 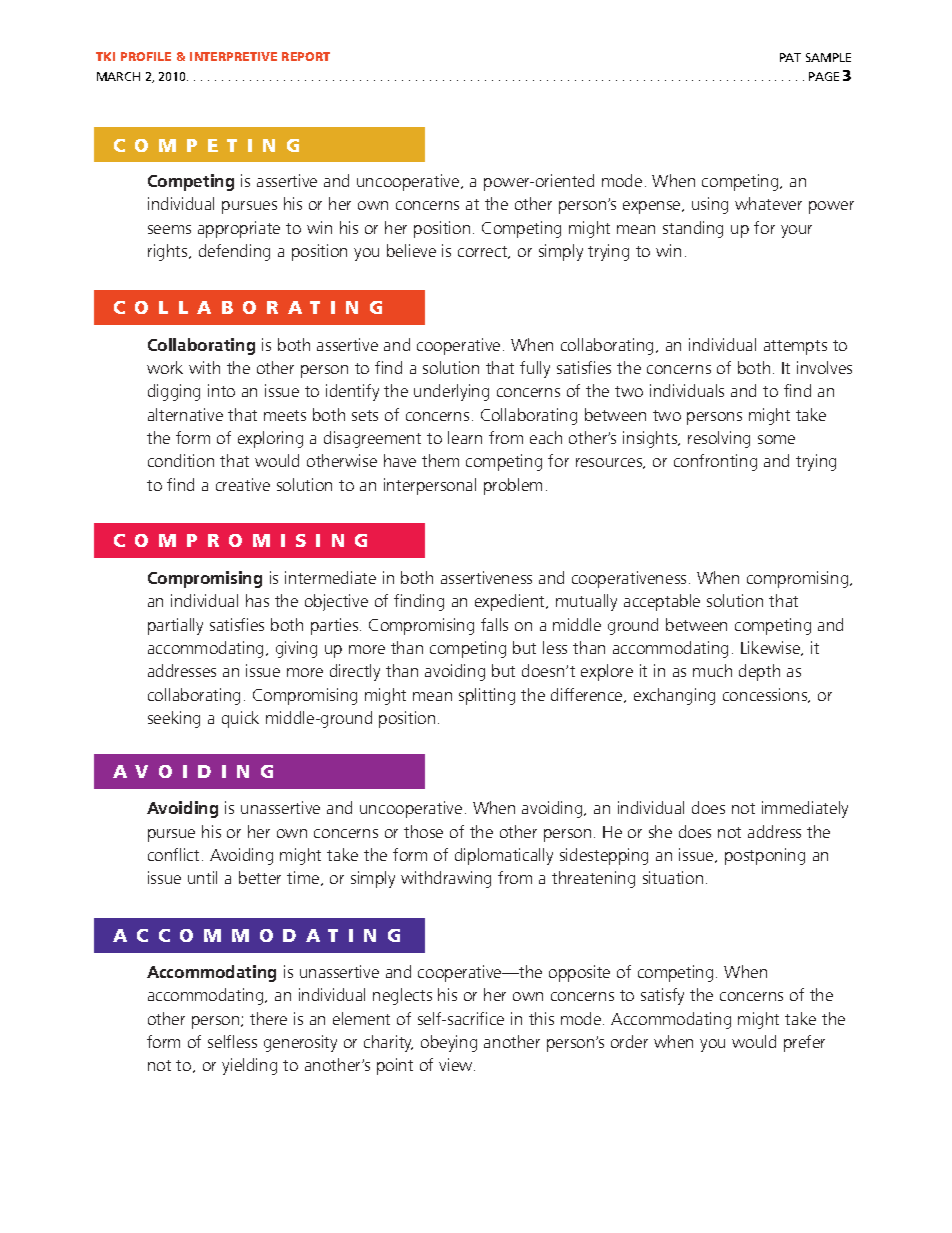 I want to click on expedient, so click(x=511, y=602).
